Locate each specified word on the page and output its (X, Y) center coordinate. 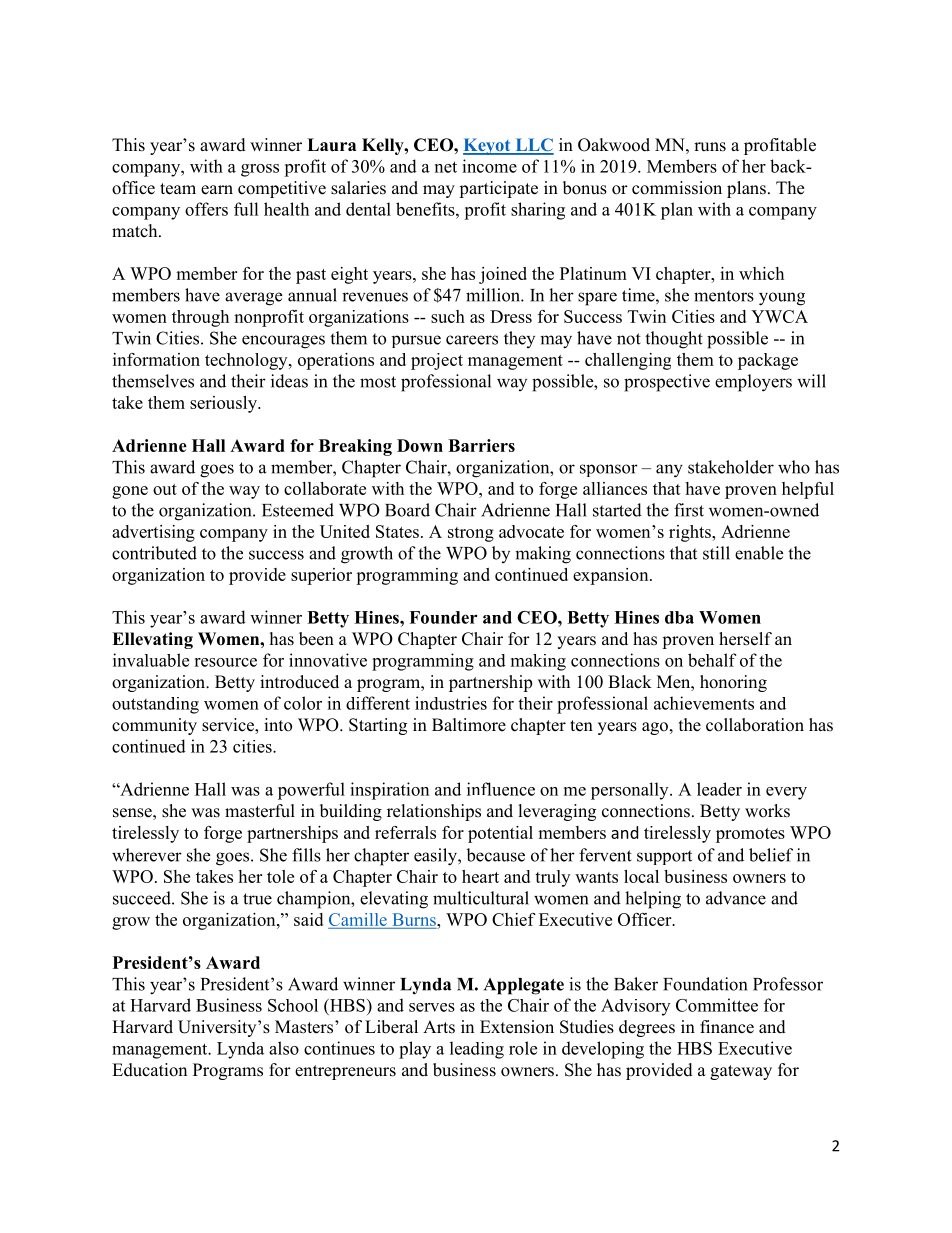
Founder (443, 617)
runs (710, 147)
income (489, 166)
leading (477, 1050)
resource (225, 662)
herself (745, 639)
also (284, 1048)
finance (727, 1027)
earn (217, 190)
